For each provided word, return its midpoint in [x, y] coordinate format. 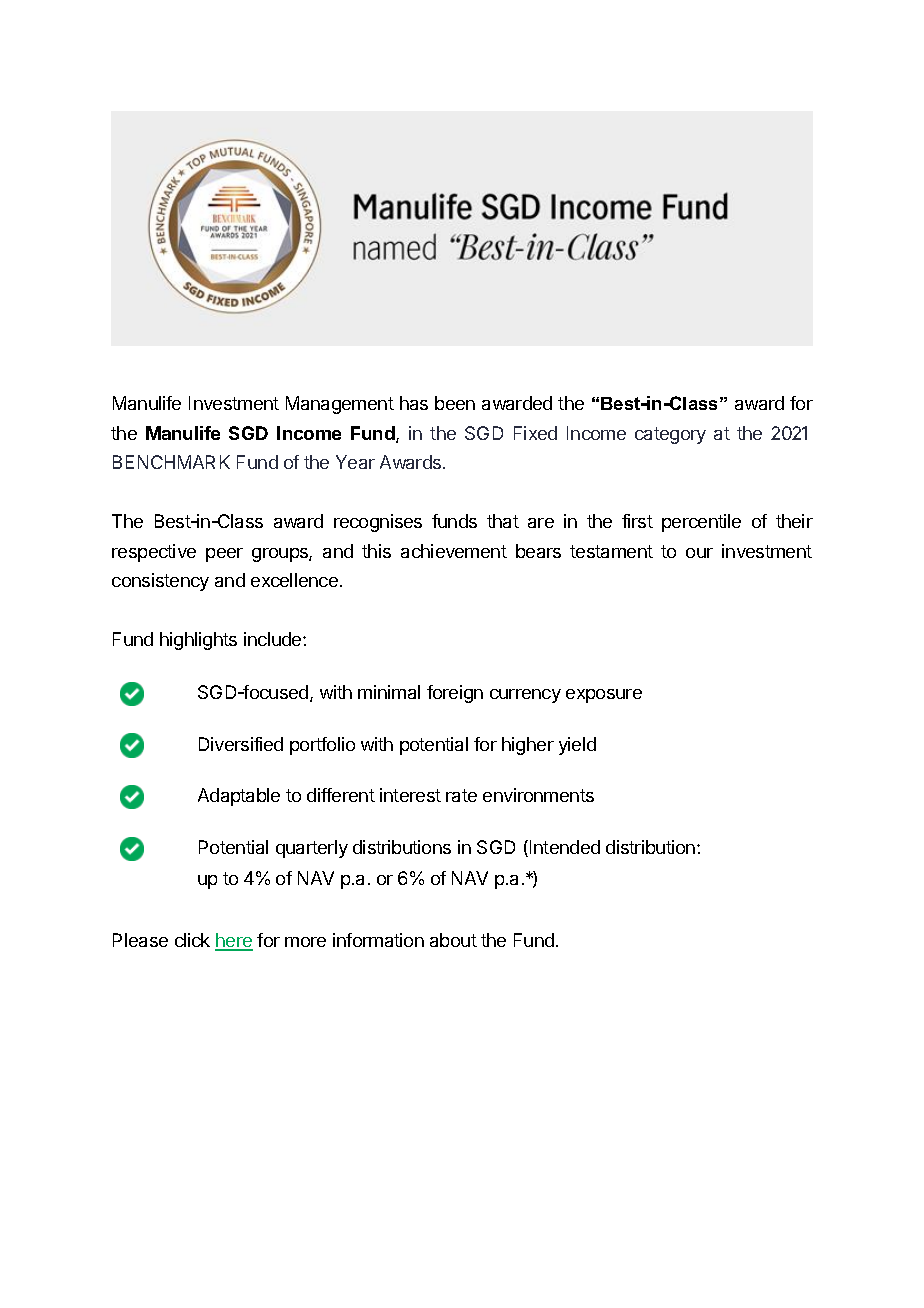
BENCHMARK [171, 462]
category [670, 435]
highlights [198, 641]
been [455, 403]
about [453, 940]
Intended [565, 847]
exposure [604, 696]
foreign [455, 694]
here [234, 941]
